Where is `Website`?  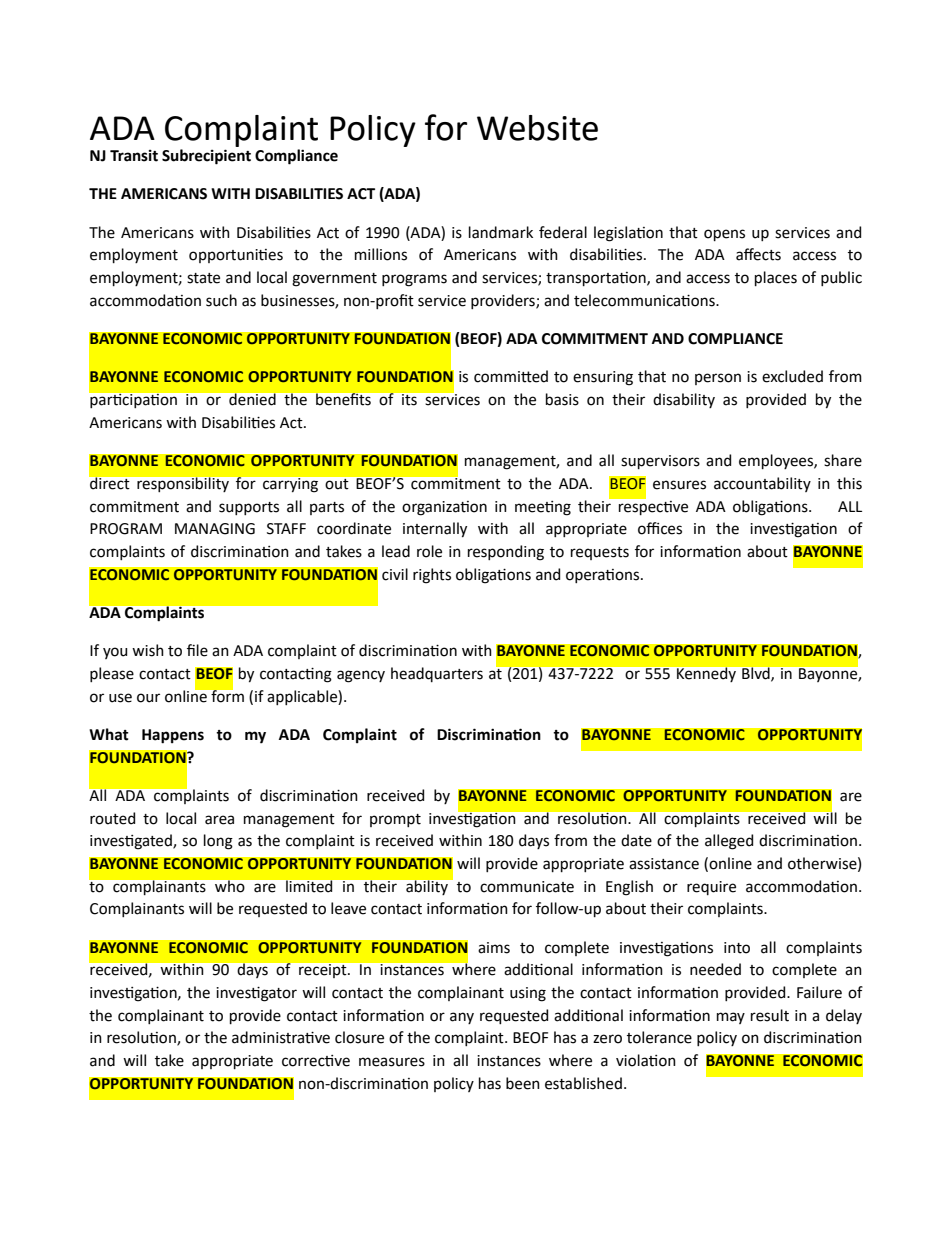
Website is located at coordinates (537, 128).
